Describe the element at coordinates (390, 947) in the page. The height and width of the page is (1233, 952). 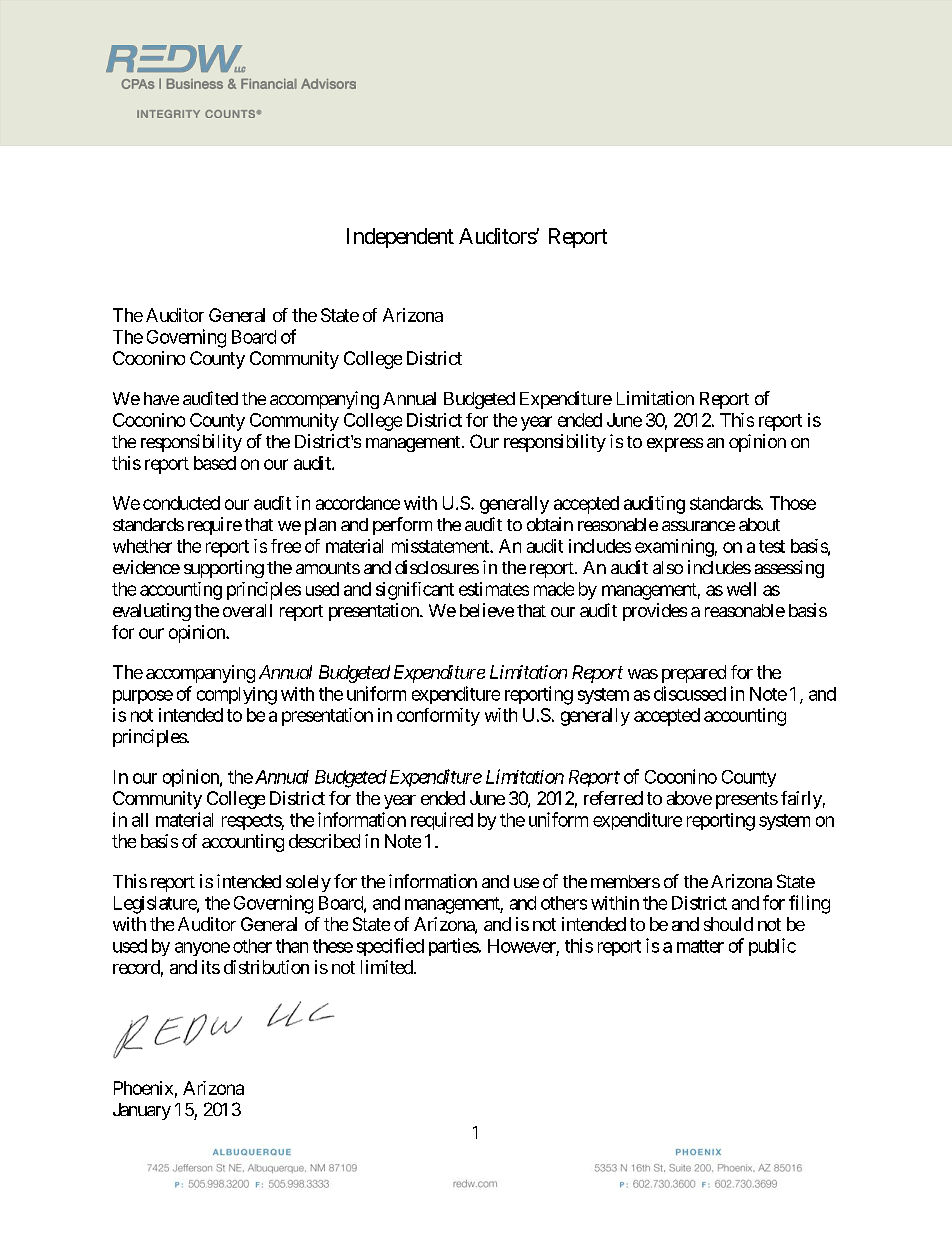
I see `specified` at that location.
